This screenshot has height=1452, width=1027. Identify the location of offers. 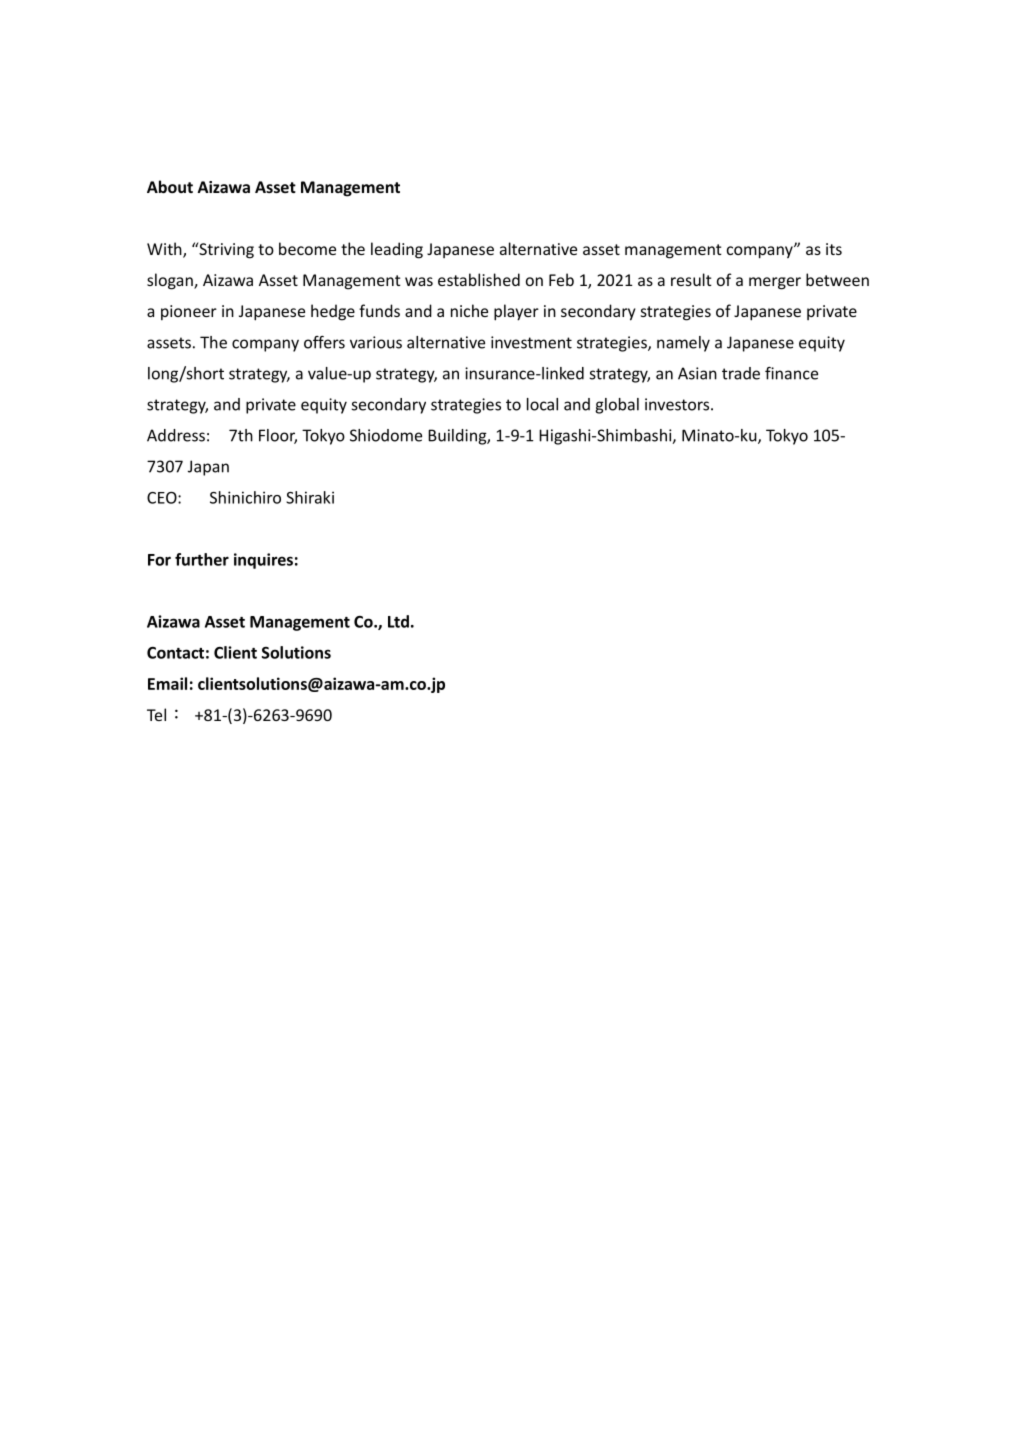
(324, 342).
